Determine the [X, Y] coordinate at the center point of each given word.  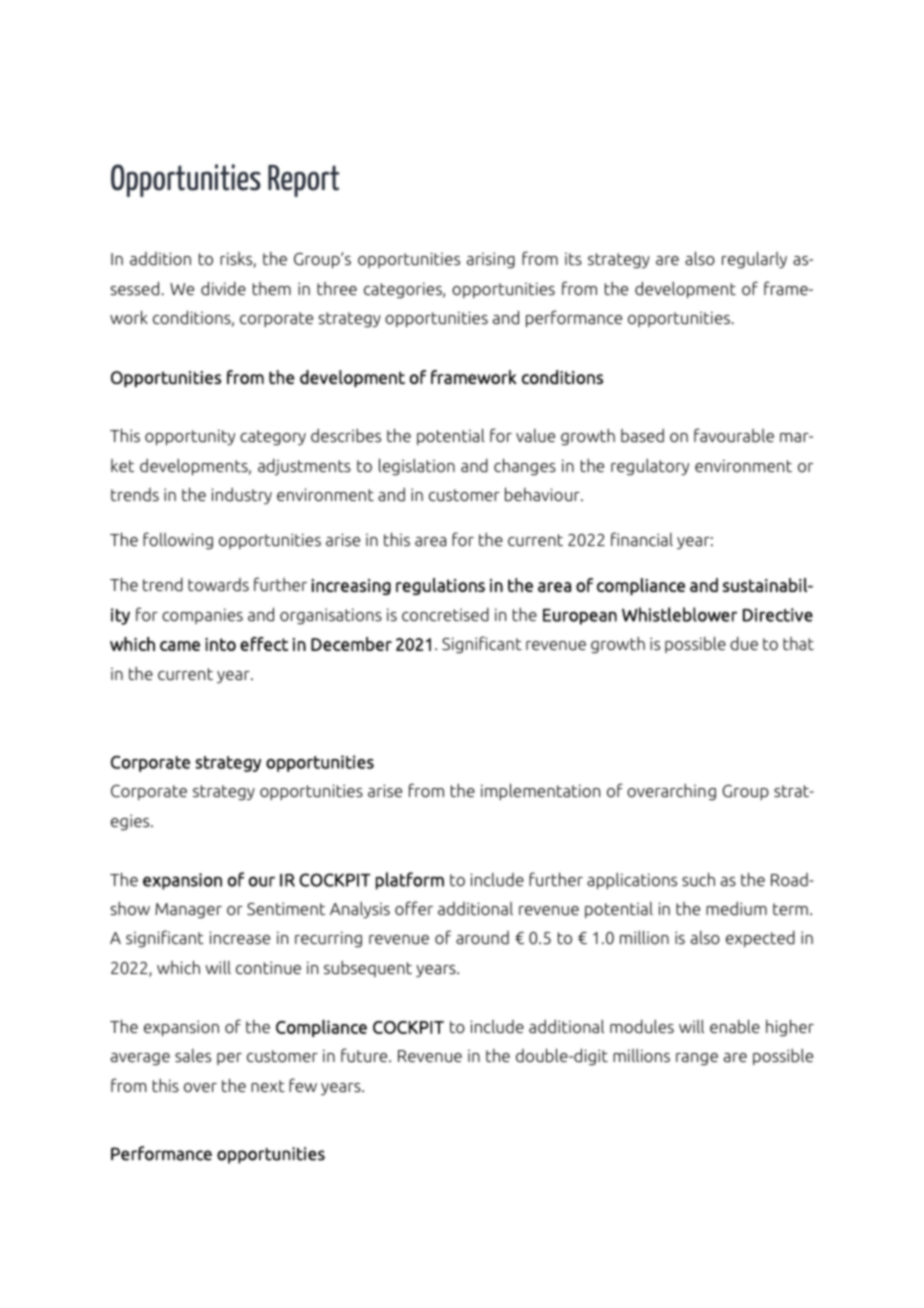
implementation [540, 791]
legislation [417, 467]
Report [303, 181]
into [220, 644]
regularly [754, 260]
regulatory [650, 467]
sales [193, 1055]
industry [241, 496]
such [698, 879]
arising [491, 260]
